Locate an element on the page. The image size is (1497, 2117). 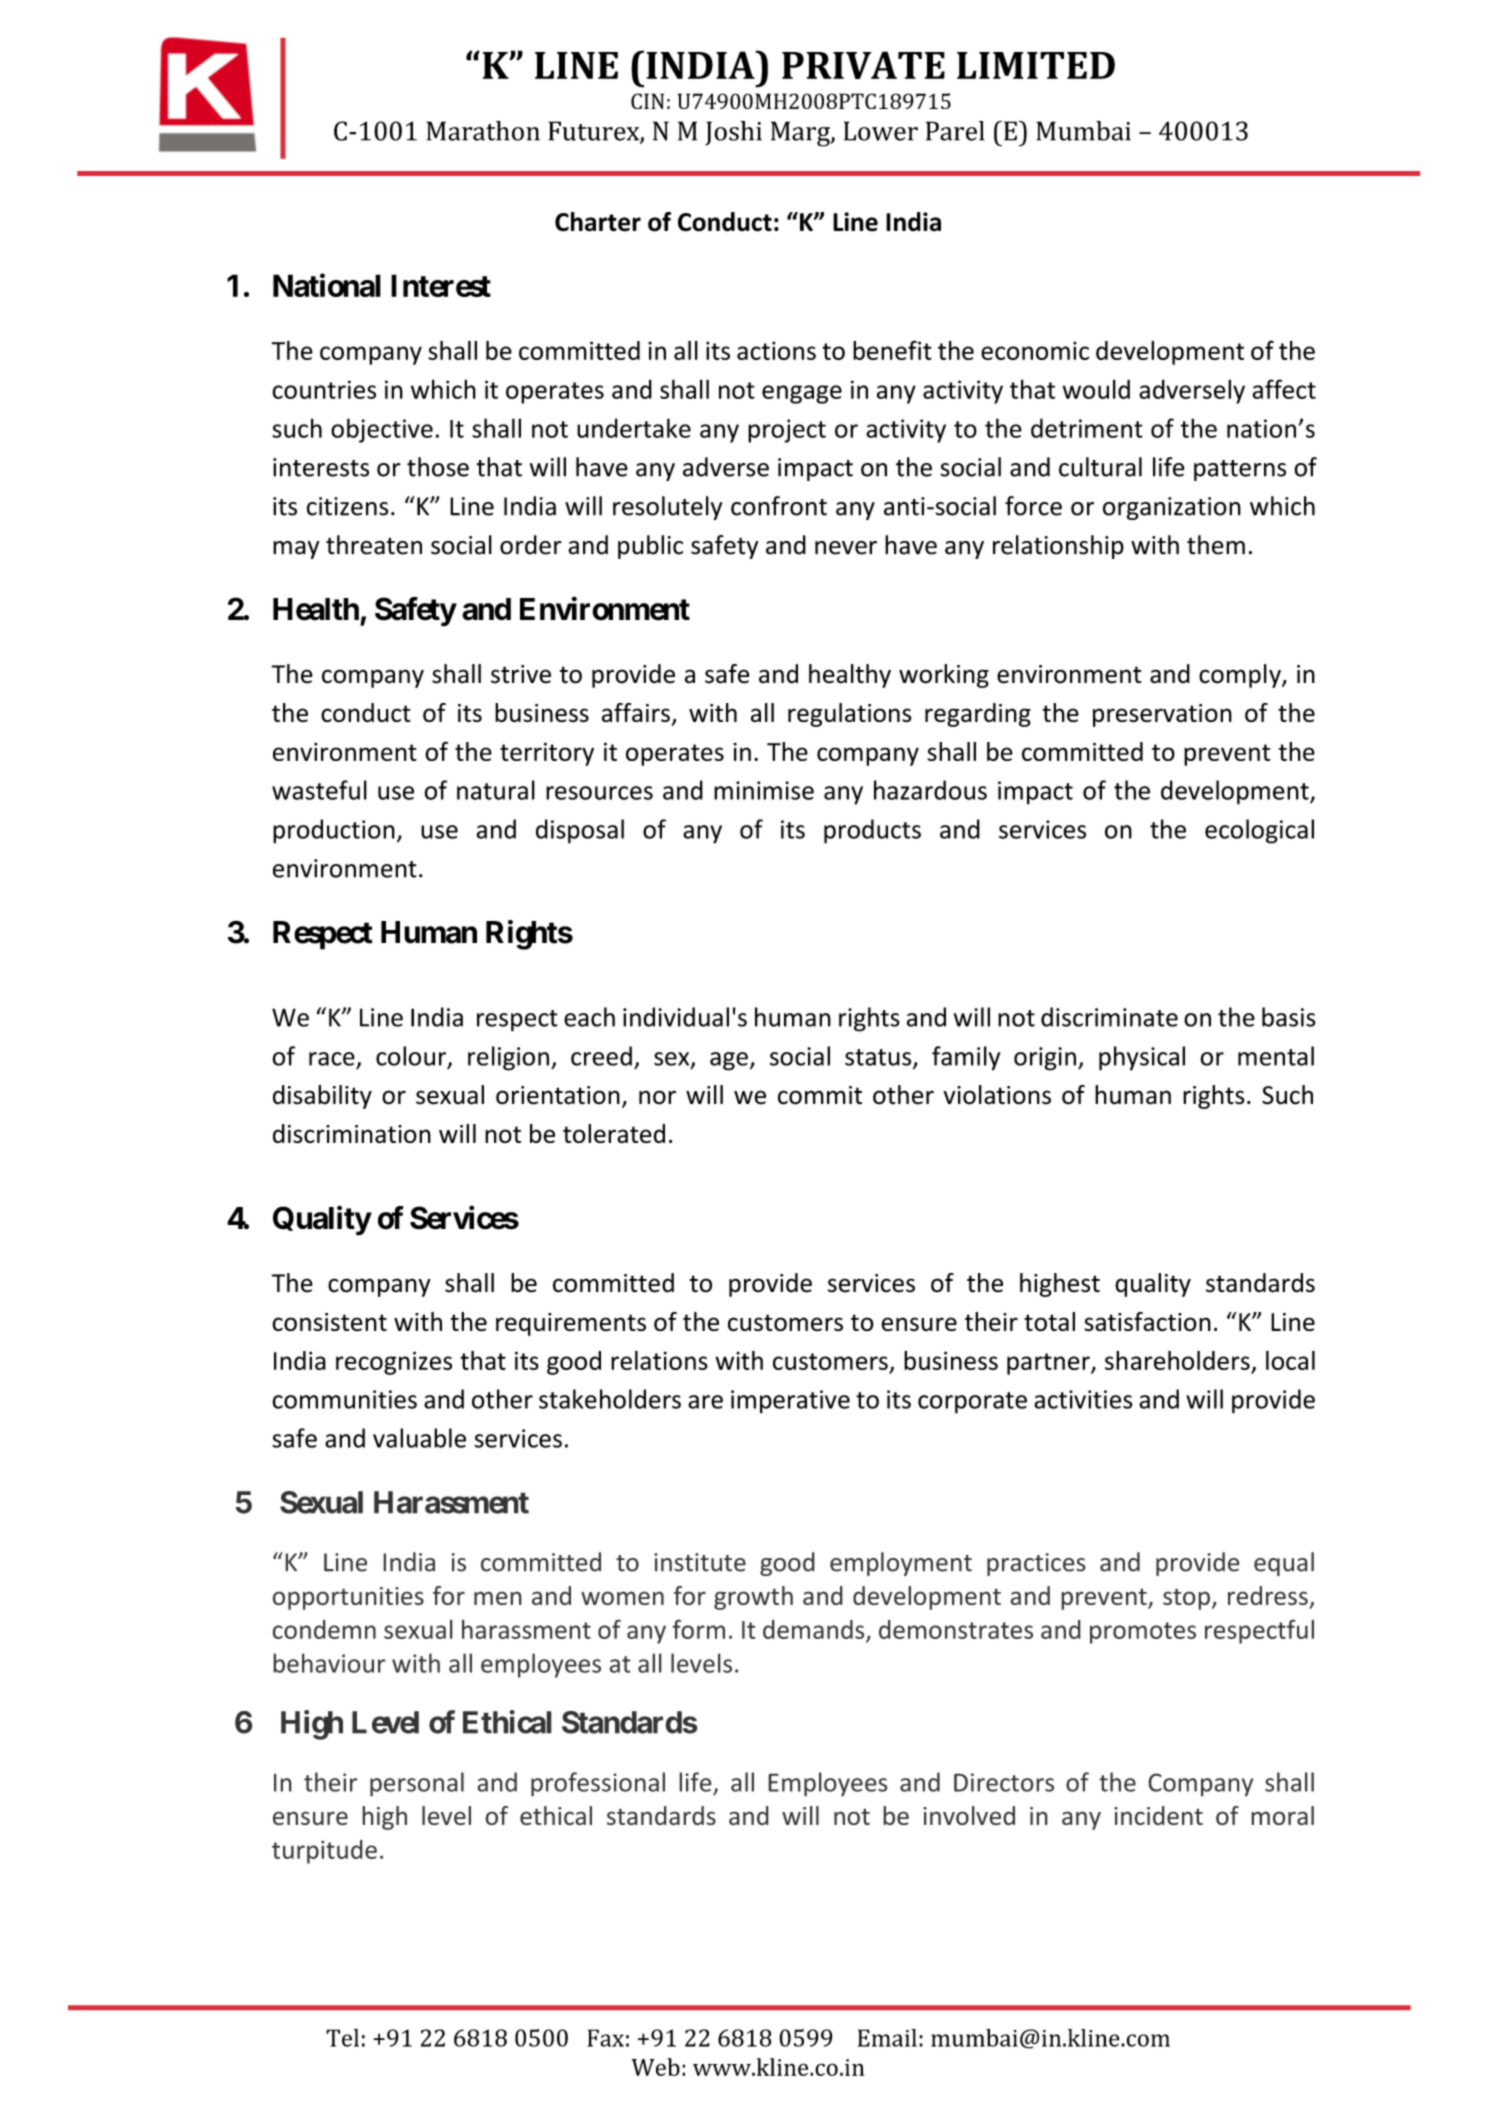
LIMITED is located at coordinates (1036, 65).
